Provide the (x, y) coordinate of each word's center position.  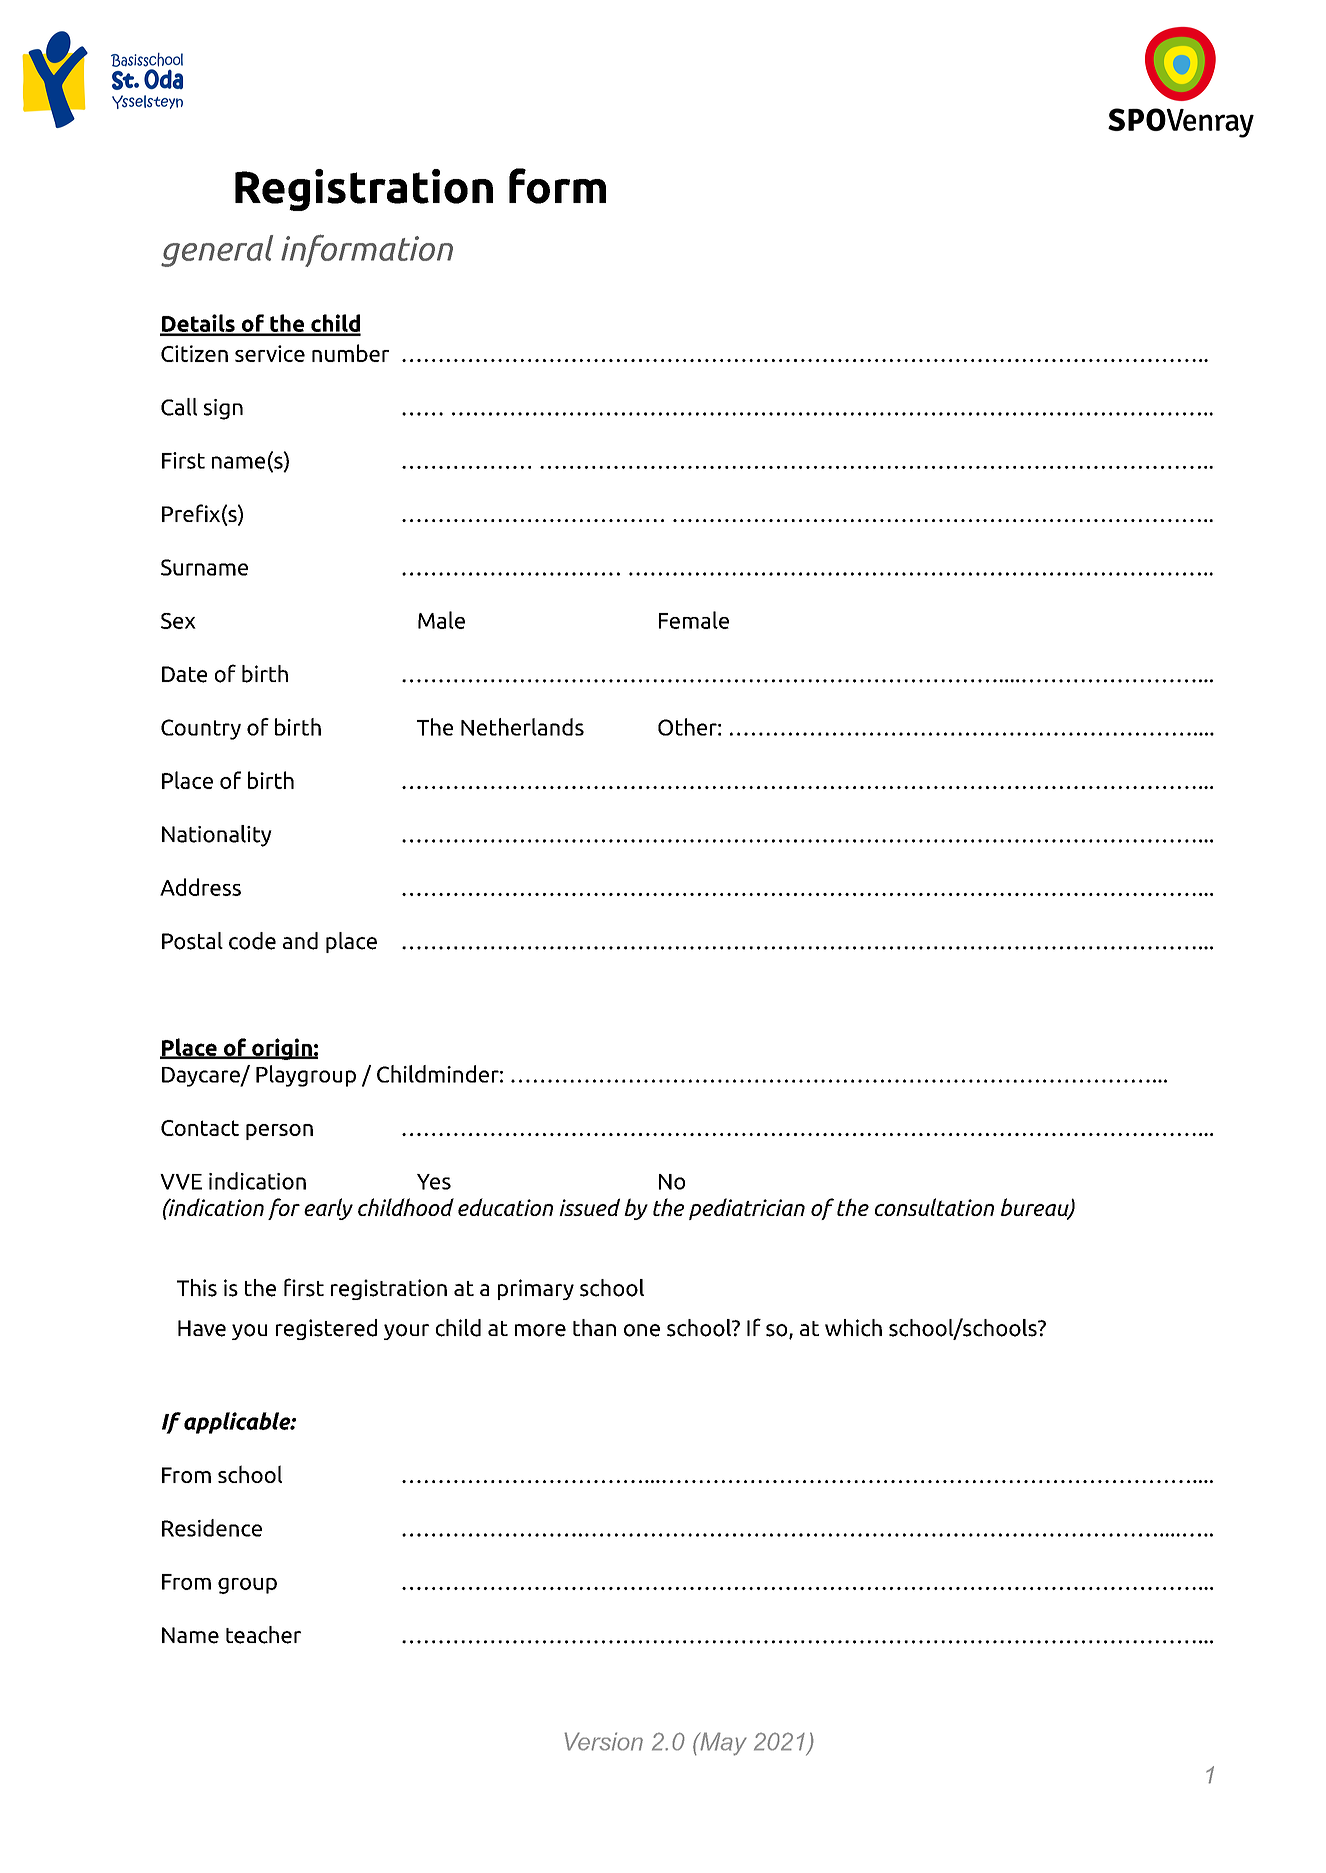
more (540, 1330)
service (270, 353)
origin (282, 1049)
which (853, 1328)
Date (184, 674)
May (722, 1744)
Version (603, 1741)
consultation (934, 1207)
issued (589, 1207)
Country (201, 729)
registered (326, 1329)
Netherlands (522, 727)
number (350, 353)
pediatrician (747, 1209)
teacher (263, 1635)
